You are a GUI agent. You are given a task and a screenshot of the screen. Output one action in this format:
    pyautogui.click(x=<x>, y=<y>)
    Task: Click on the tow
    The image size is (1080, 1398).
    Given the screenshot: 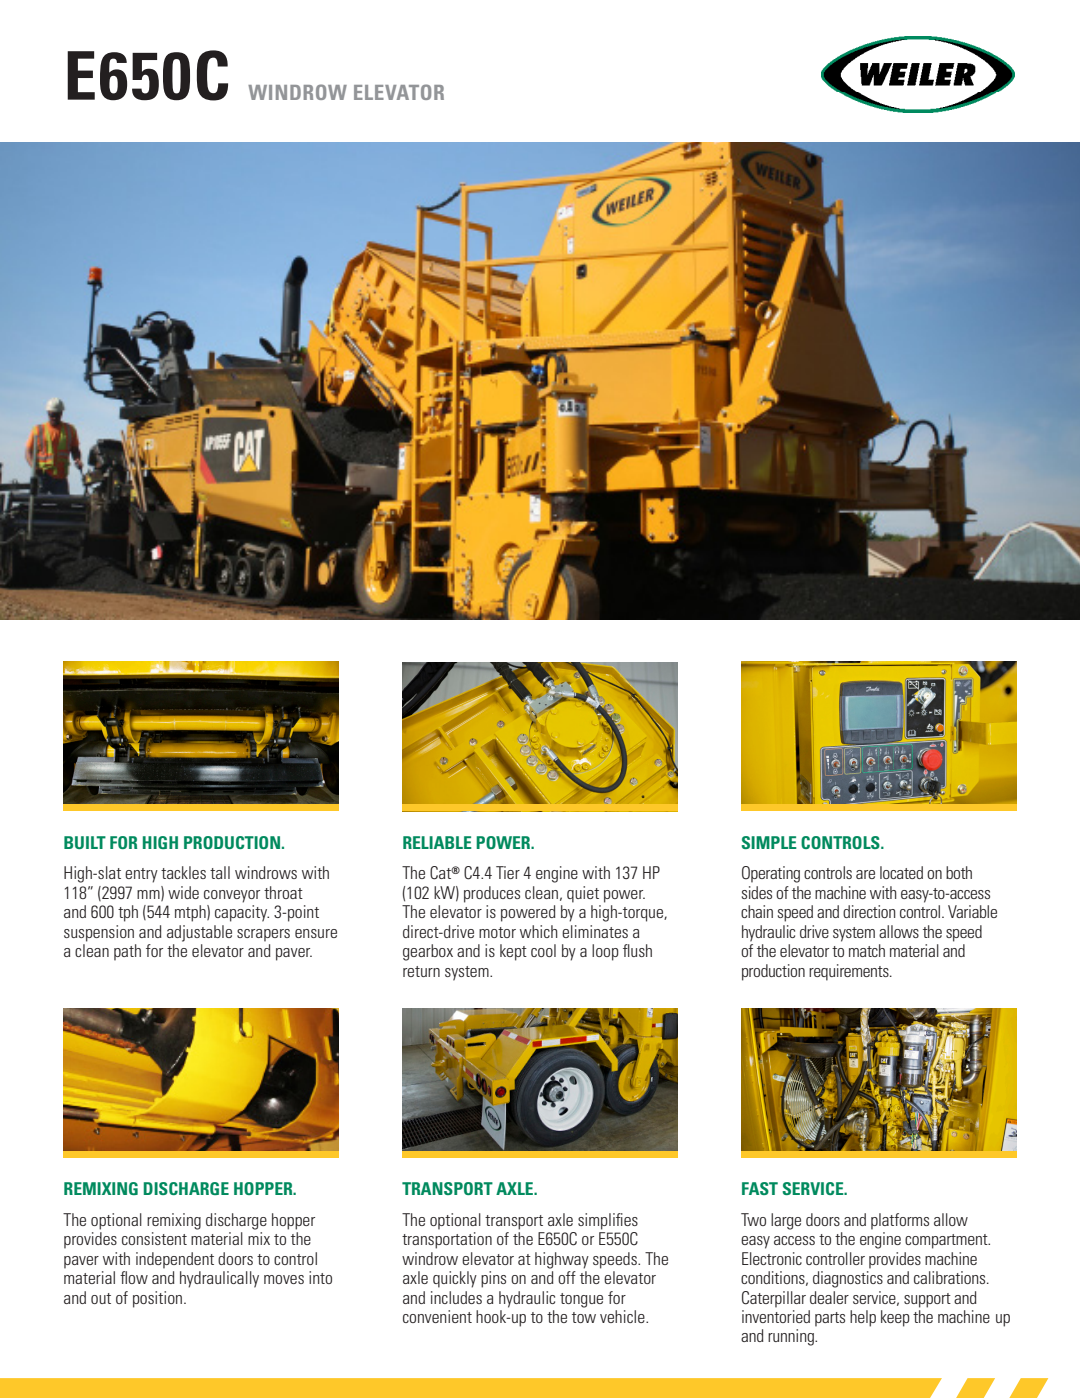 What is the action you would take?
    pyautogui.click(x=584, y=1317)
